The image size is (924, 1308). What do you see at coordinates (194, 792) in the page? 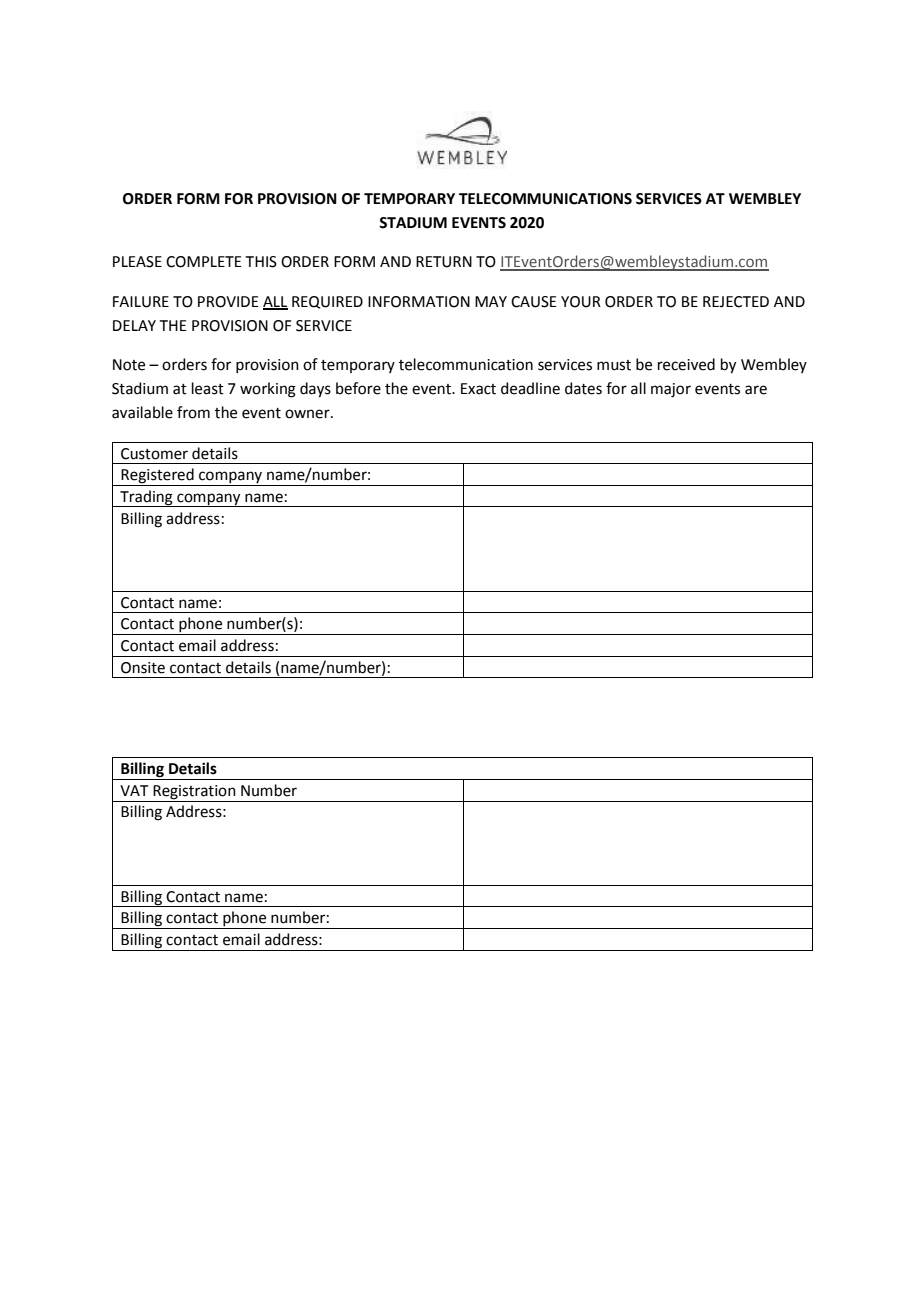
I see `Registration` at bounding box center [194, 792].
